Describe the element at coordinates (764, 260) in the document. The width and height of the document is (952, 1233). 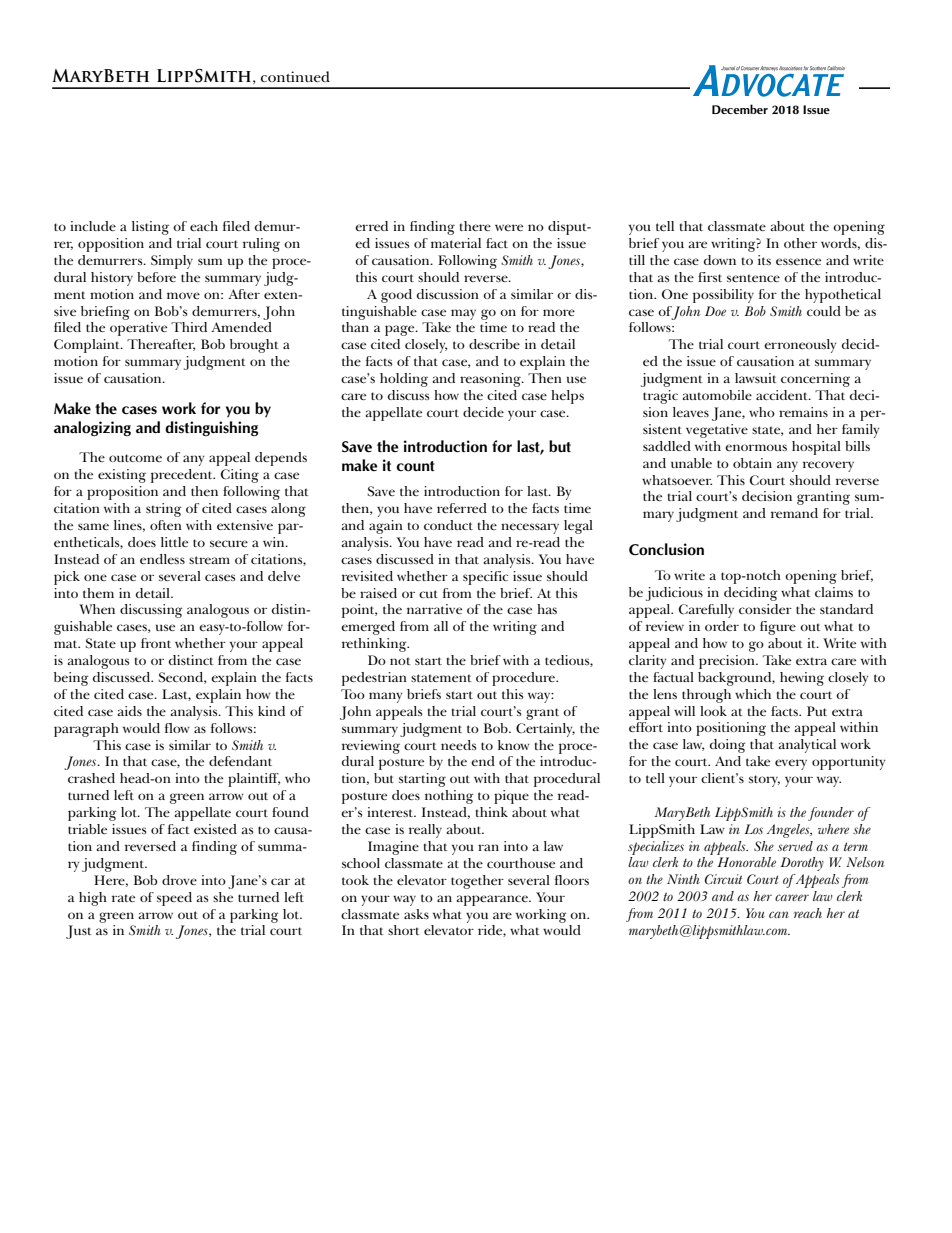
I see `its` at that location.
